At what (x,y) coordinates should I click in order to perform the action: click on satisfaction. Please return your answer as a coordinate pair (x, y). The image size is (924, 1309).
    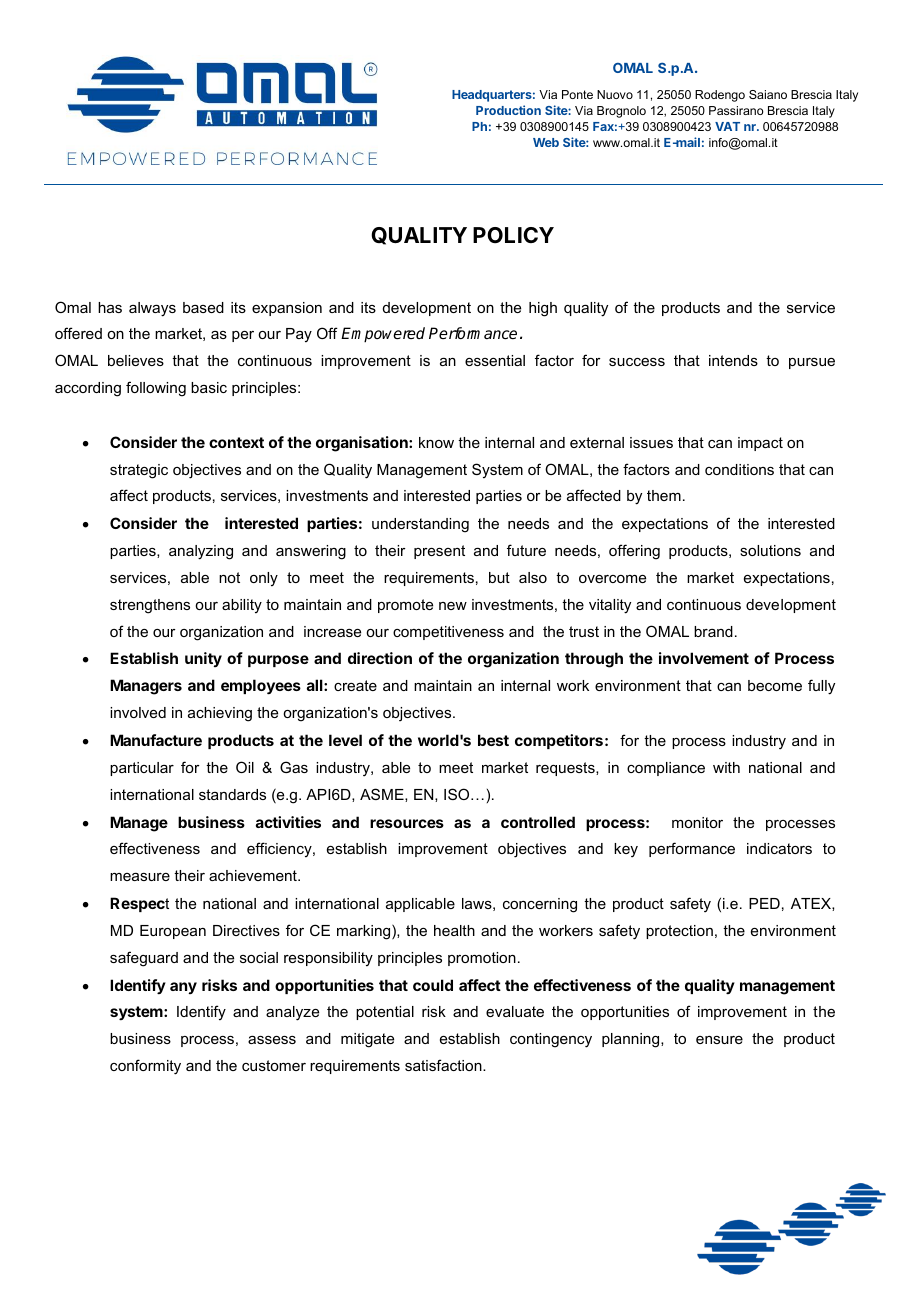
    Looking at the image, I should click on (444, 1065).
